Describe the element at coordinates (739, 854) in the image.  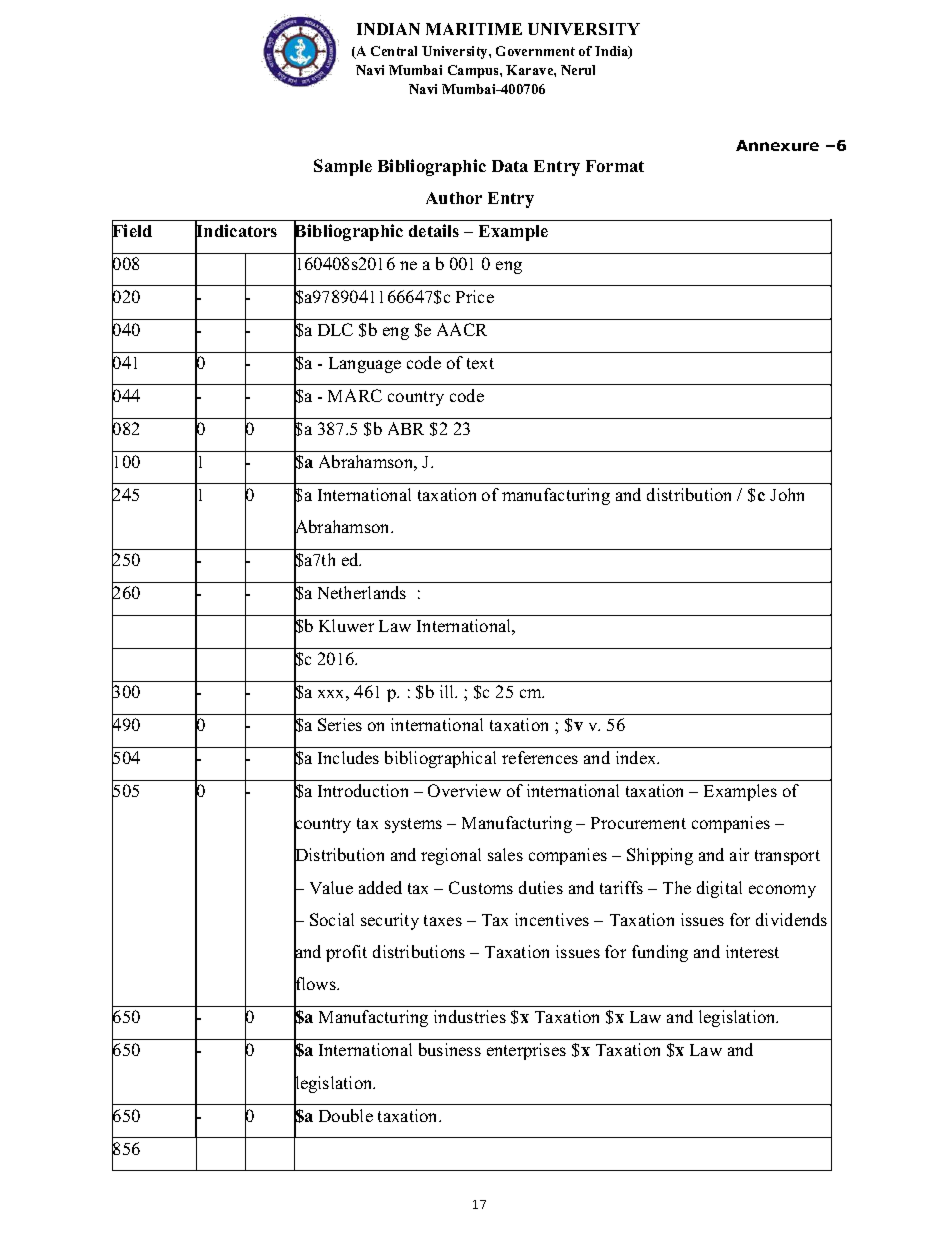
I see `air` at that location.
